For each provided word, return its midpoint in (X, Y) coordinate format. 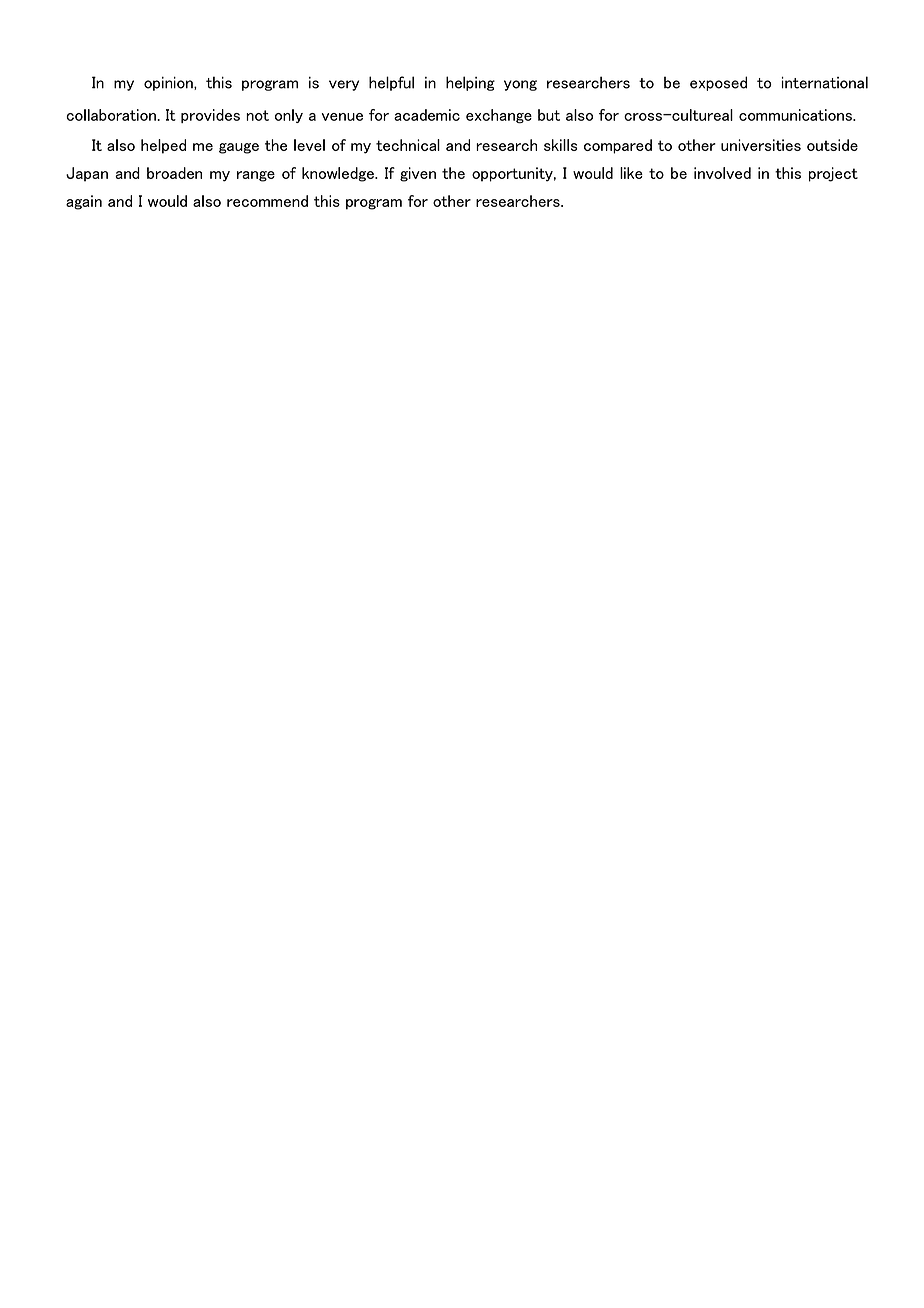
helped (163, 146)
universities (761, 145)
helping (470, 83)
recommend (267, 201)
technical (408, 145)
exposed (718, 83)
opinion (169, 83)
